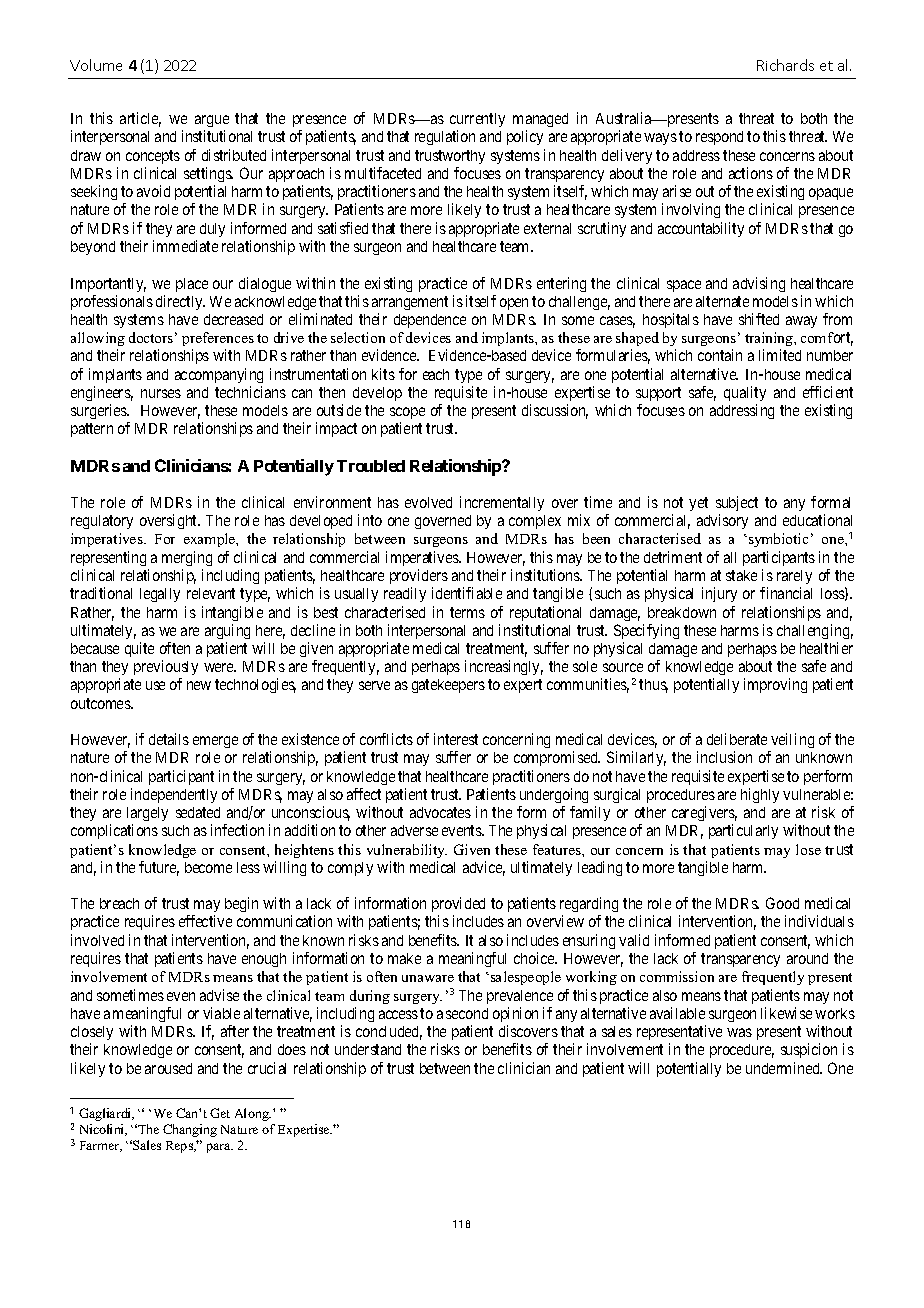 Image resolution: width=924 pixels, height=1308 pixels. What do you see at coordinates (407, 413) in the image?
I see `scope` at bounding box center [407, 413].
